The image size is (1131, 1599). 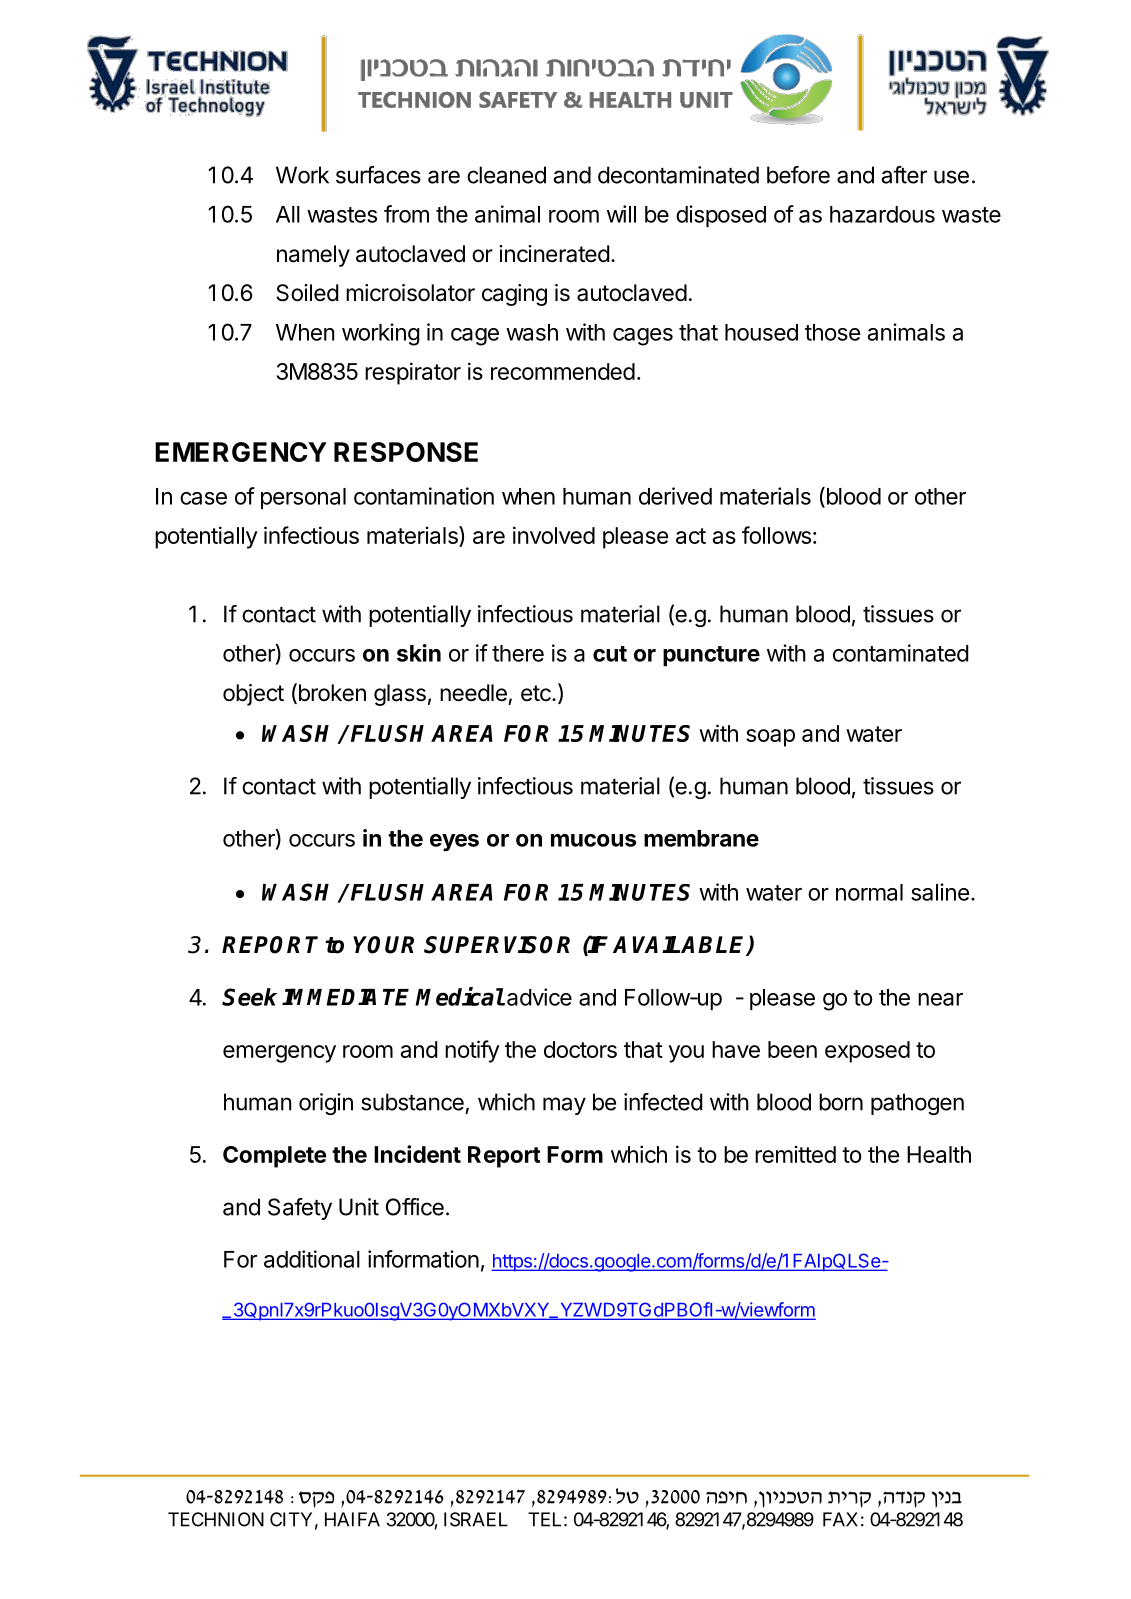 I want to click on exposed, so click(x=867, y=1052).
